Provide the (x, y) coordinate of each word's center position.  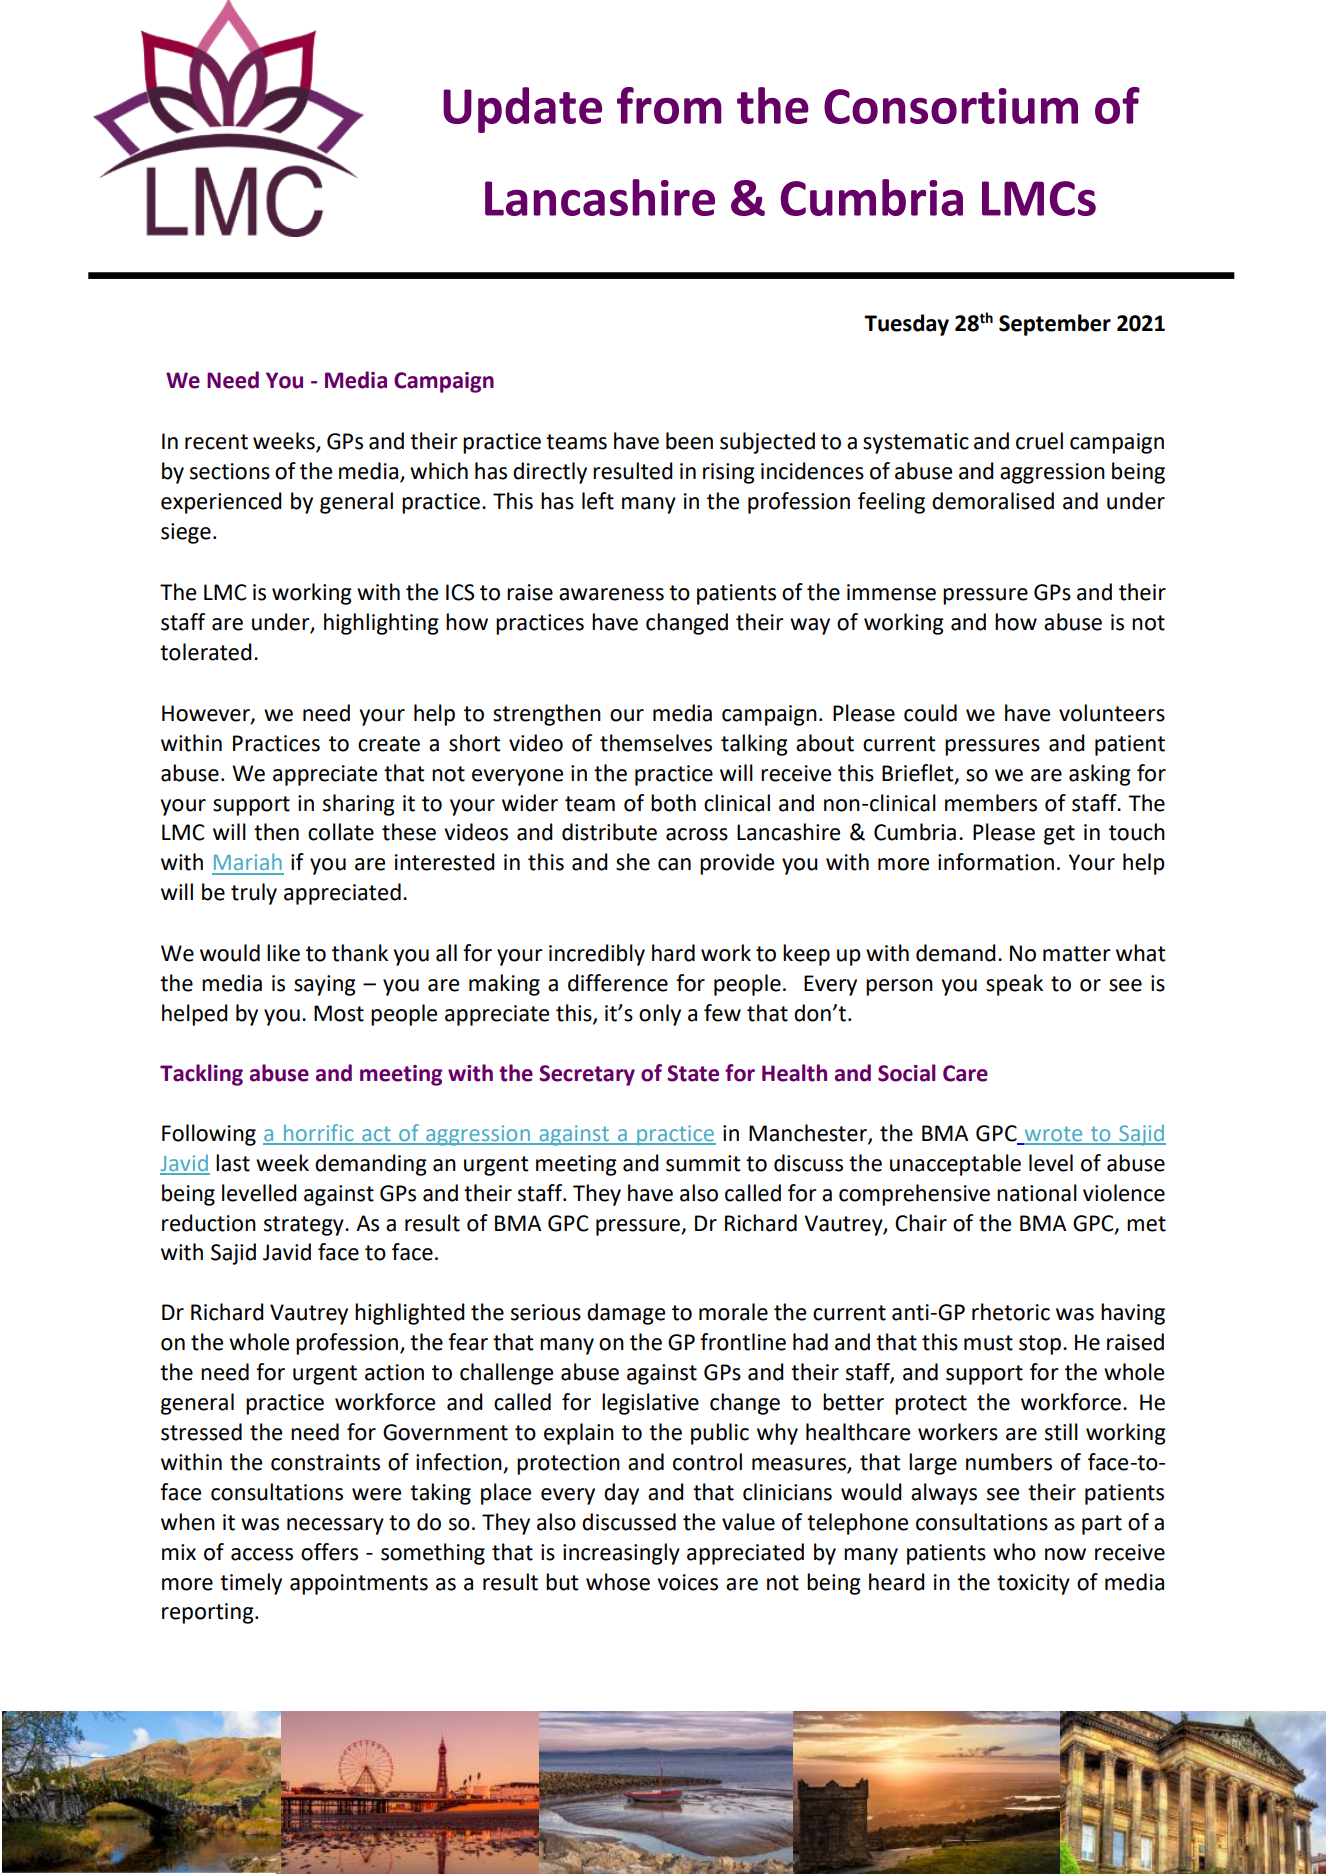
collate (341, 832)
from (669, 105)
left (598, 501)
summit (703, 1163)
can (674, 864)
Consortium (951, 106)
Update (522, 110)
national (1037, 1193)
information (996, 862)
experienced (221, 503)
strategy (305, 1226)
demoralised (993, 501)
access (262, 1554)
